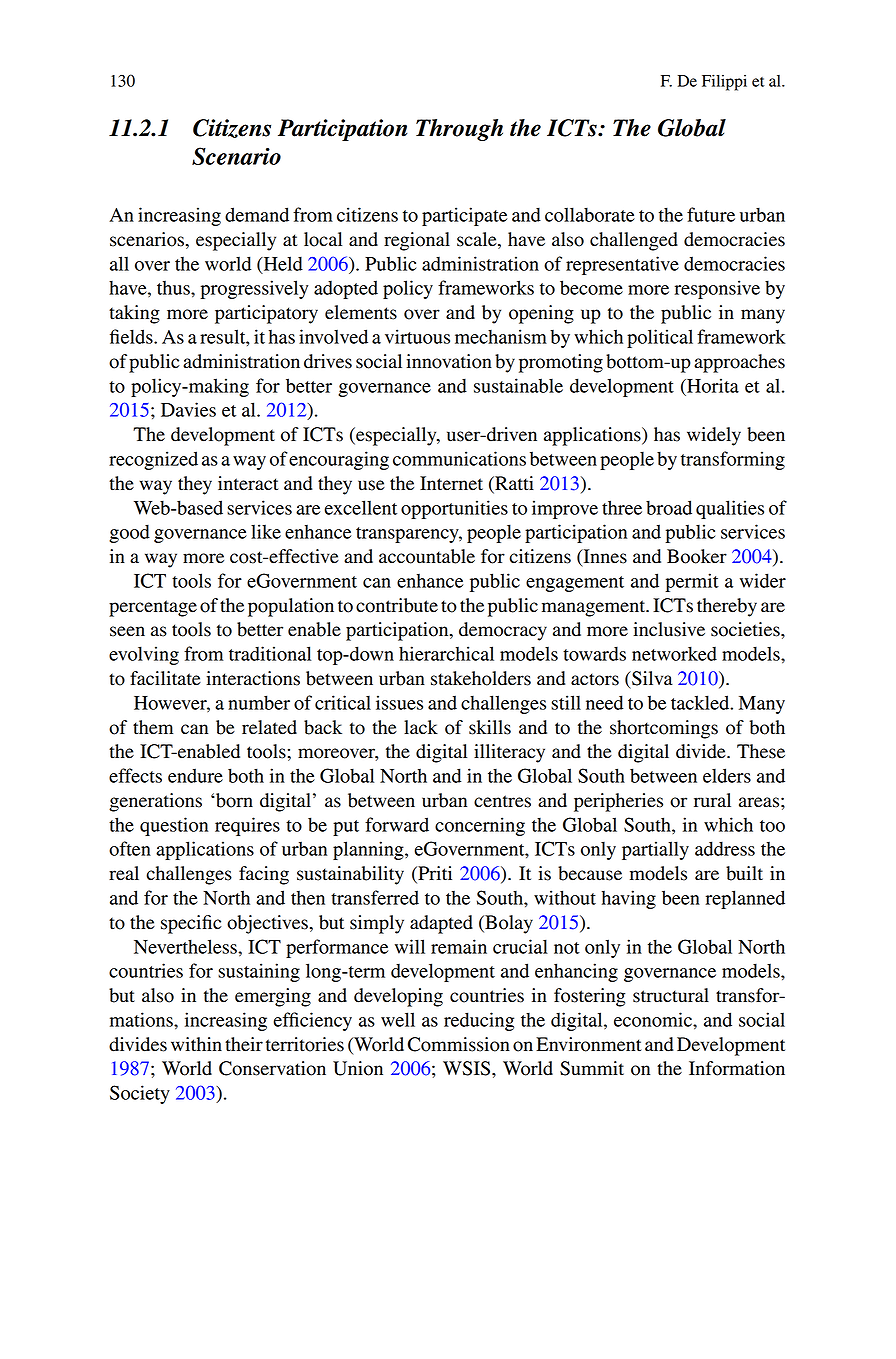 The image size is (896, 1359). What do you see at coordinates (196, 1044) in the page?
I see `within` at bounding box center [196, 1044].
